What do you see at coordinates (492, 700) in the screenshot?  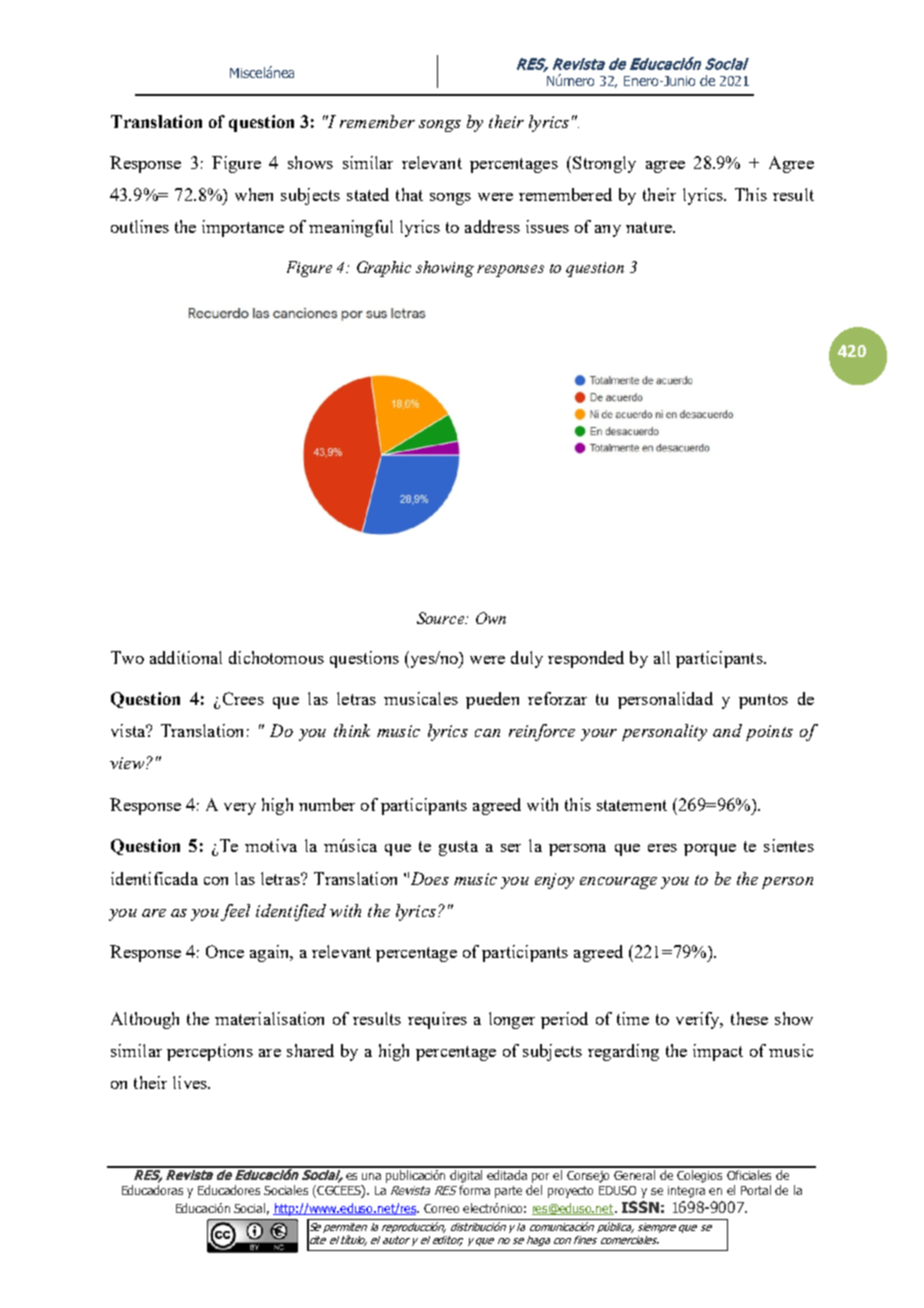 I see `pueden` at bounding box center [492, 700].
